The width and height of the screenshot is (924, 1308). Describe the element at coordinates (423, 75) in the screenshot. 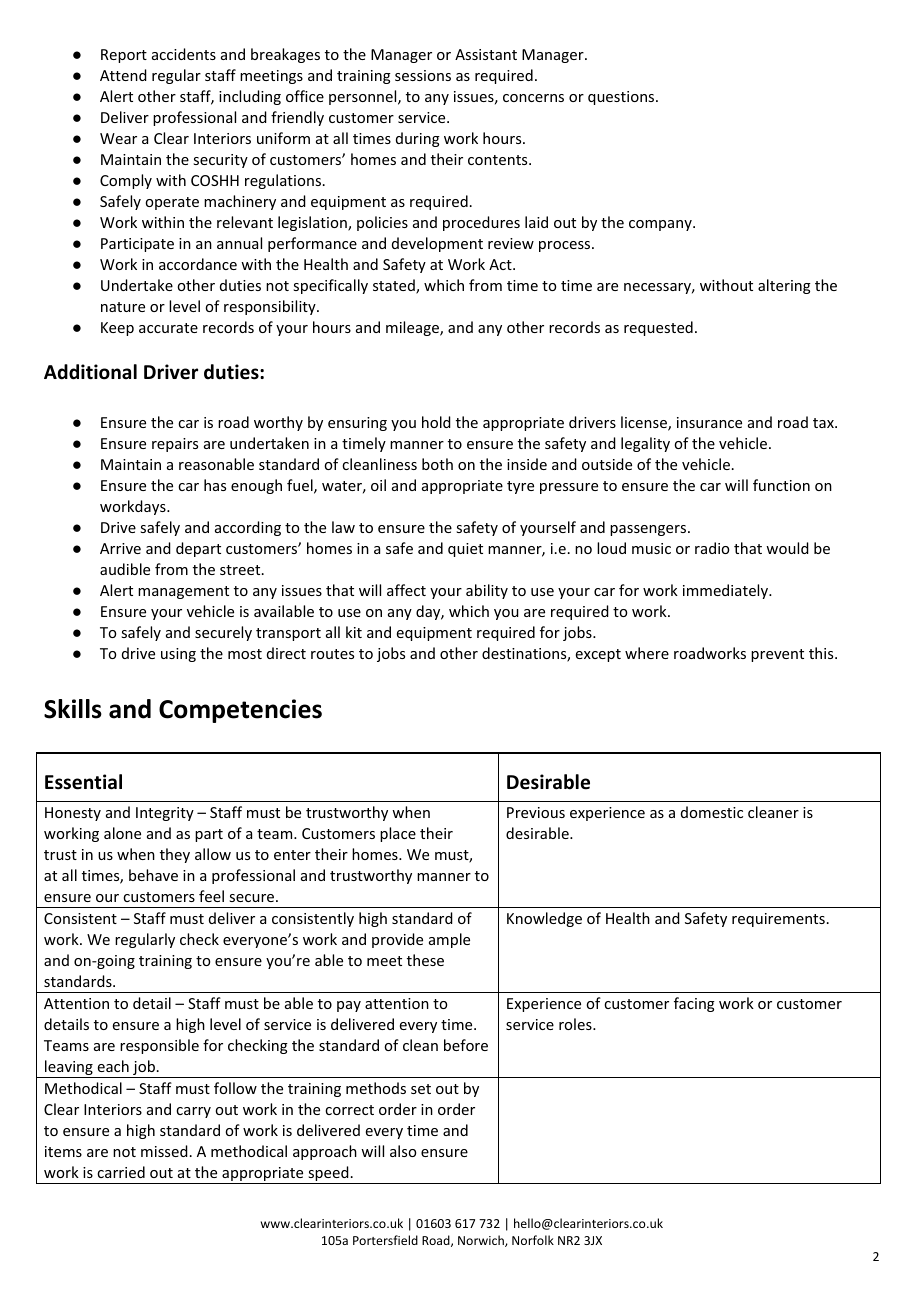

I see `sessions` at that location.
